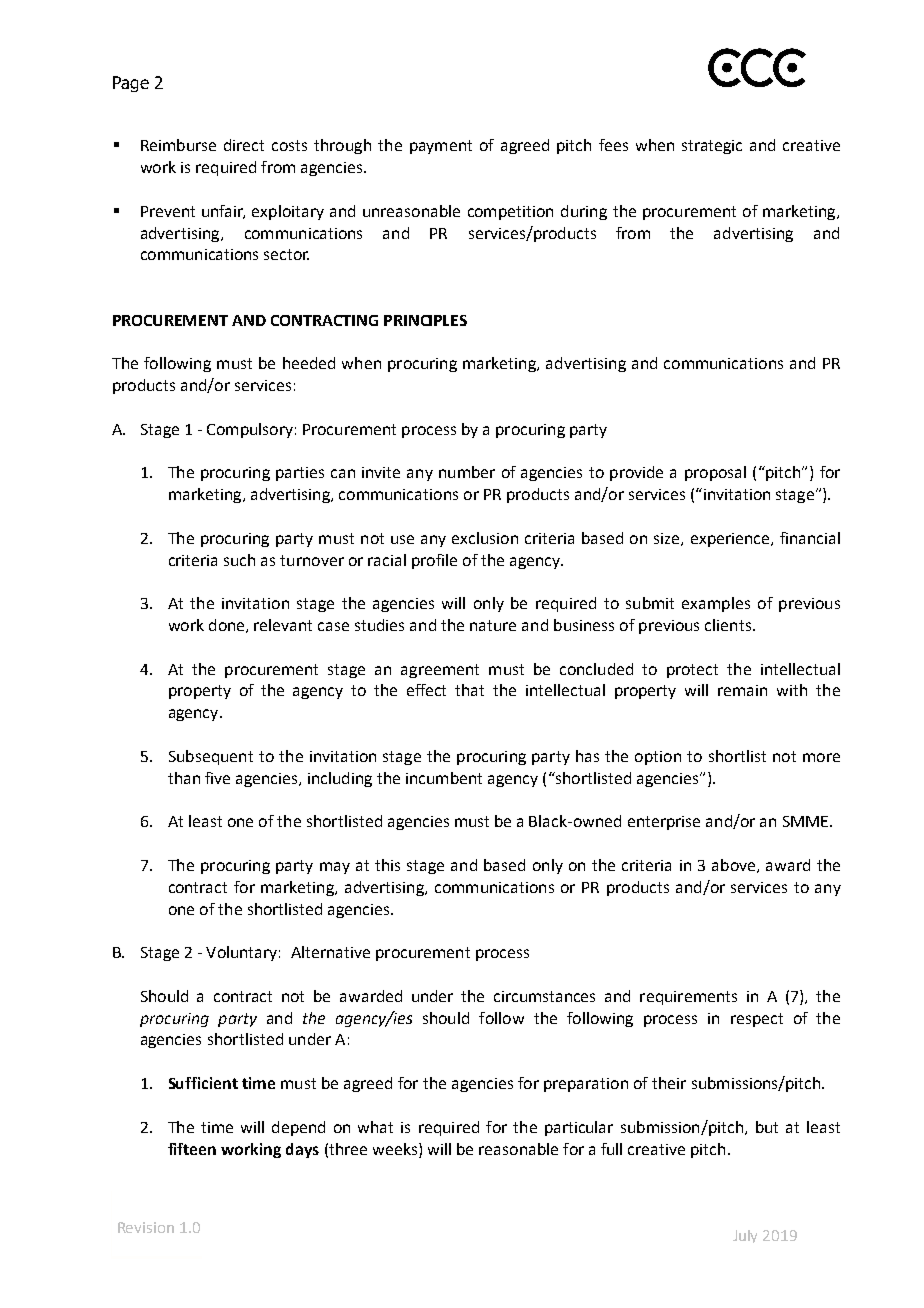 This image has width=924, height=1308. Describe the element at coordinates (742, 690) in the image. I see `remain` at that location.
